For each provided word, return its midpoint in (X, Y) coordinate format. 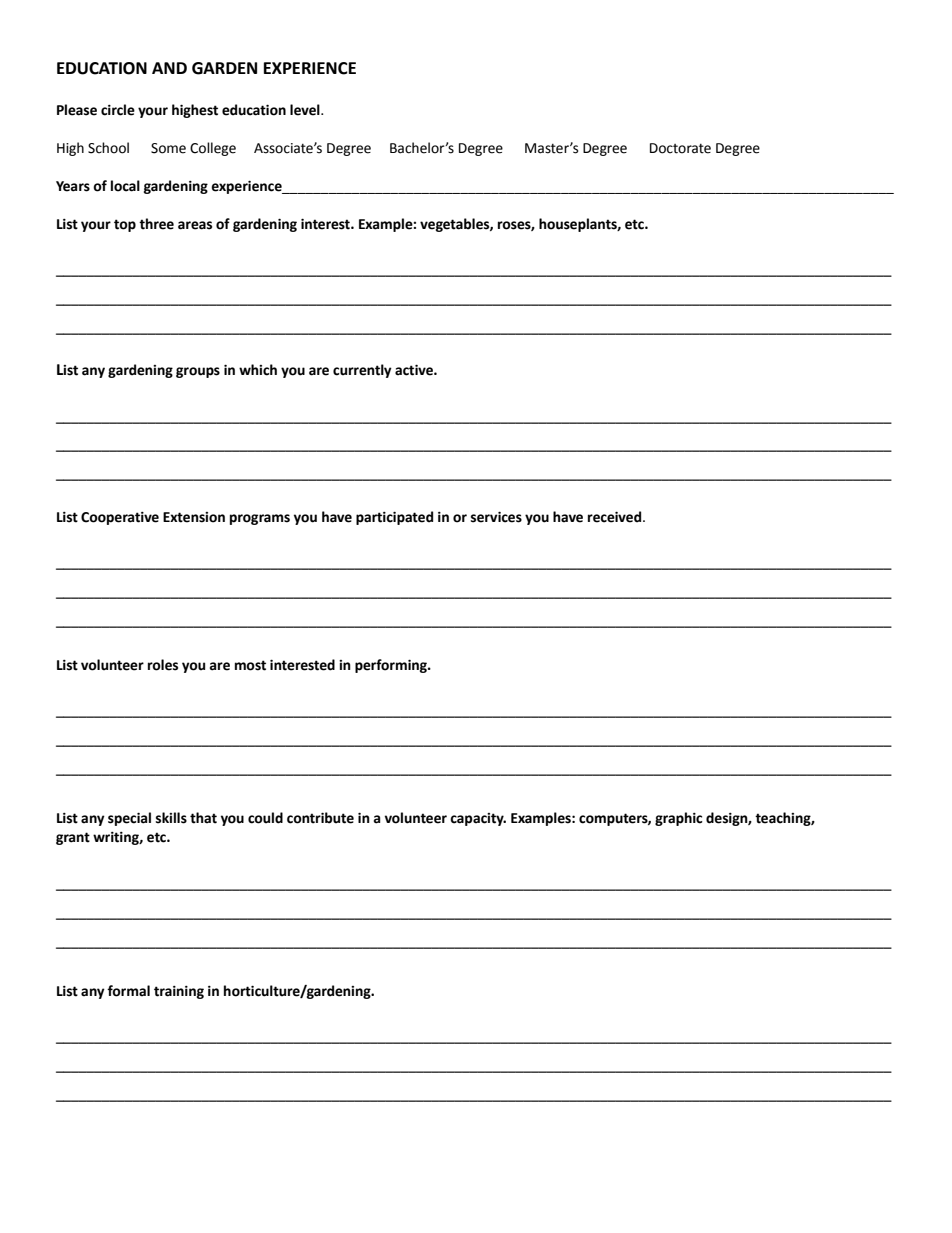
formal (128, 991)
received (616, 517)
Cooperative (120, 518)
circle (118, 110)
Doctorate (680, 148)
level (306, 110)
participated (394, 518)
